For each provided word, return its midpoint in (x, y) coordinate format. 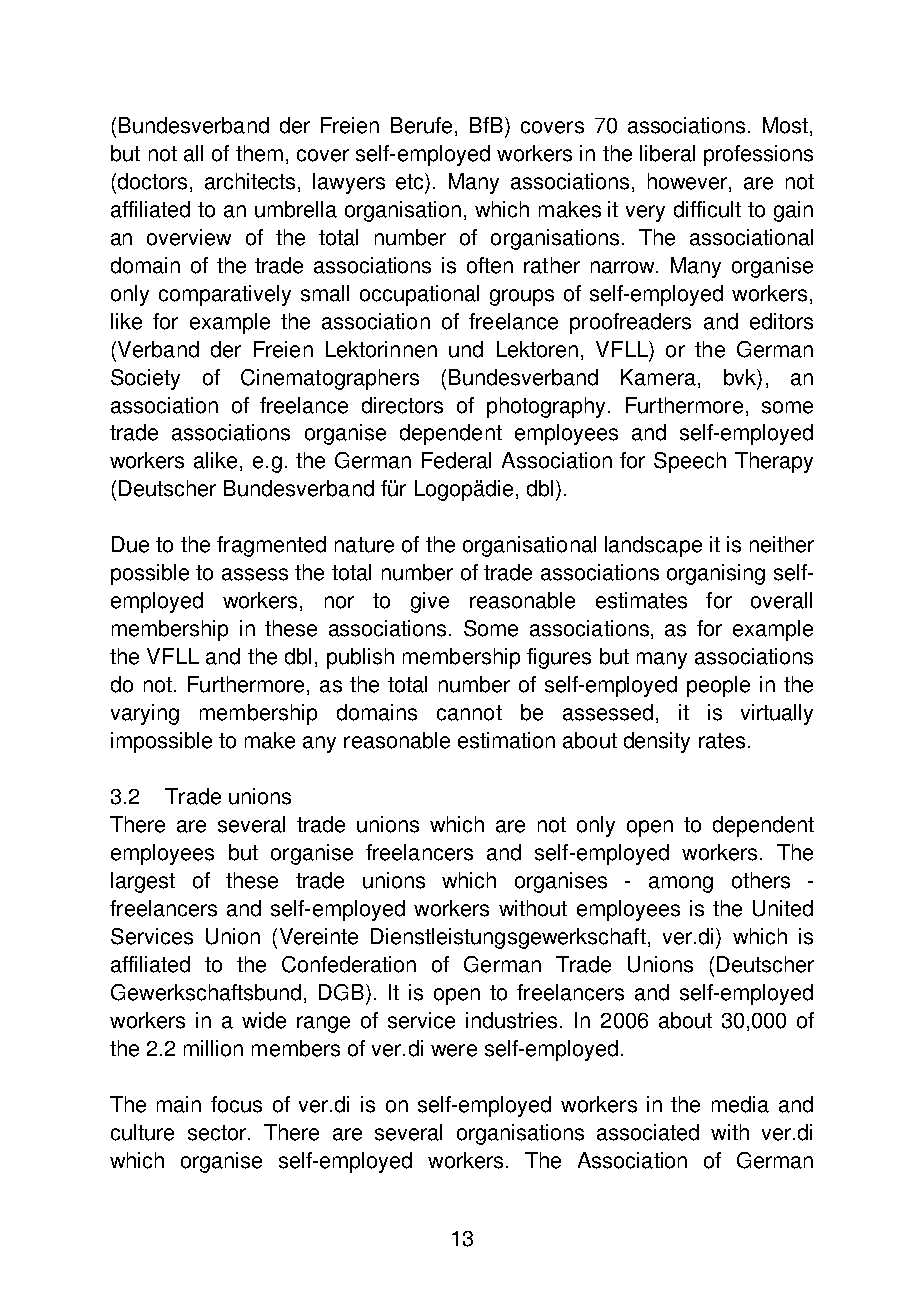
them (259, 153)
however (689, 182)
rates (722, 741)
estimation (506, 740)
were (454, 1050)
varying (145, 714)
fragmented (271, 546)
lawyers (349, 183)
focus (236, 1104)
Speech (690, 462)
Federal (456, 460)
